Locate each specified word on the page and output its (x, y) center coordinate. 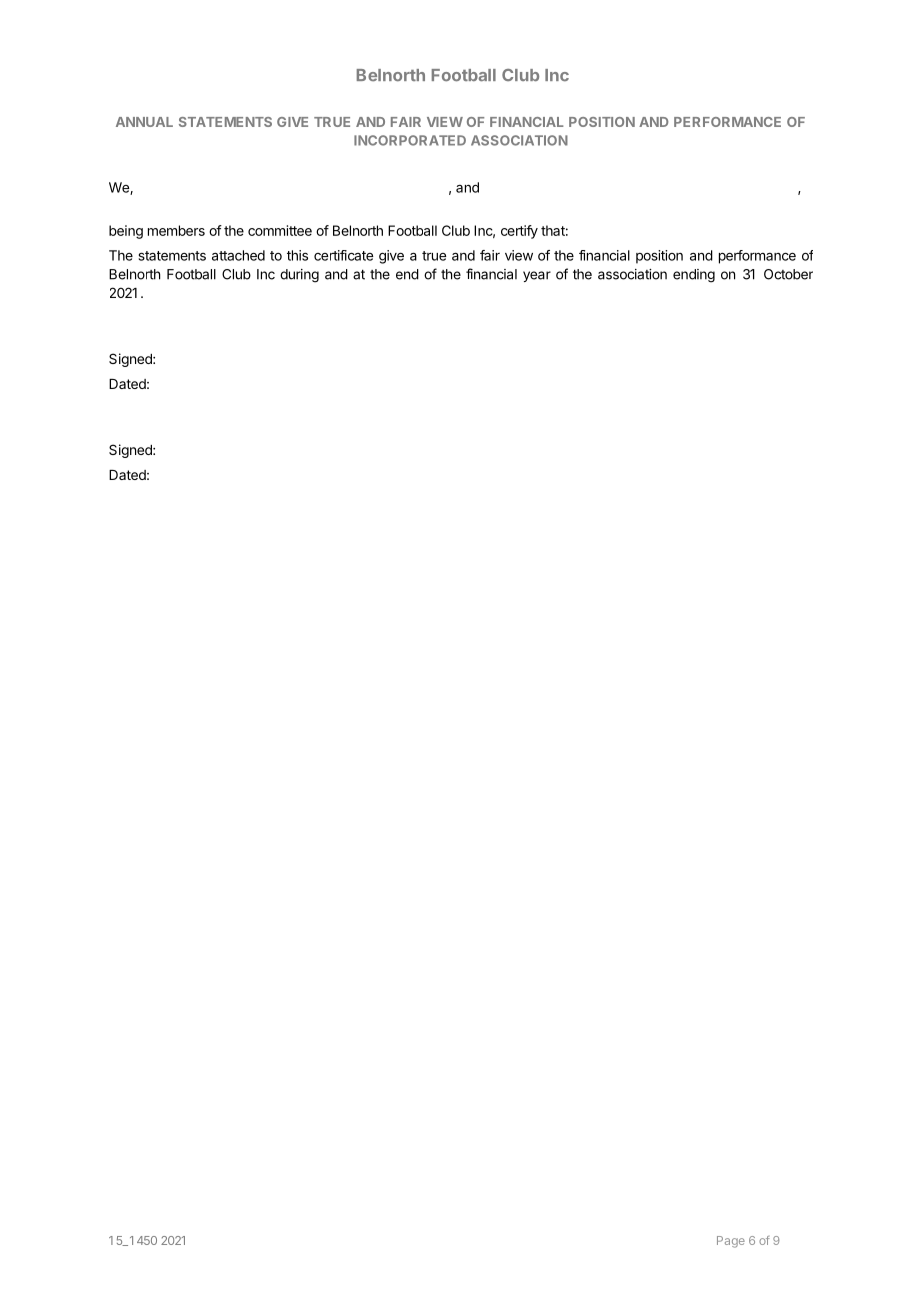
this (297, 255)
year (537, 276)
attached (238, 255)
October (788, 274)
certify (519, 232)
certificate (343, 255)
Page (731, 1242)
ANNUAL (144, 122)
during (299, 276)
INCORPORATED (410, 140)
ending (694, 276)
